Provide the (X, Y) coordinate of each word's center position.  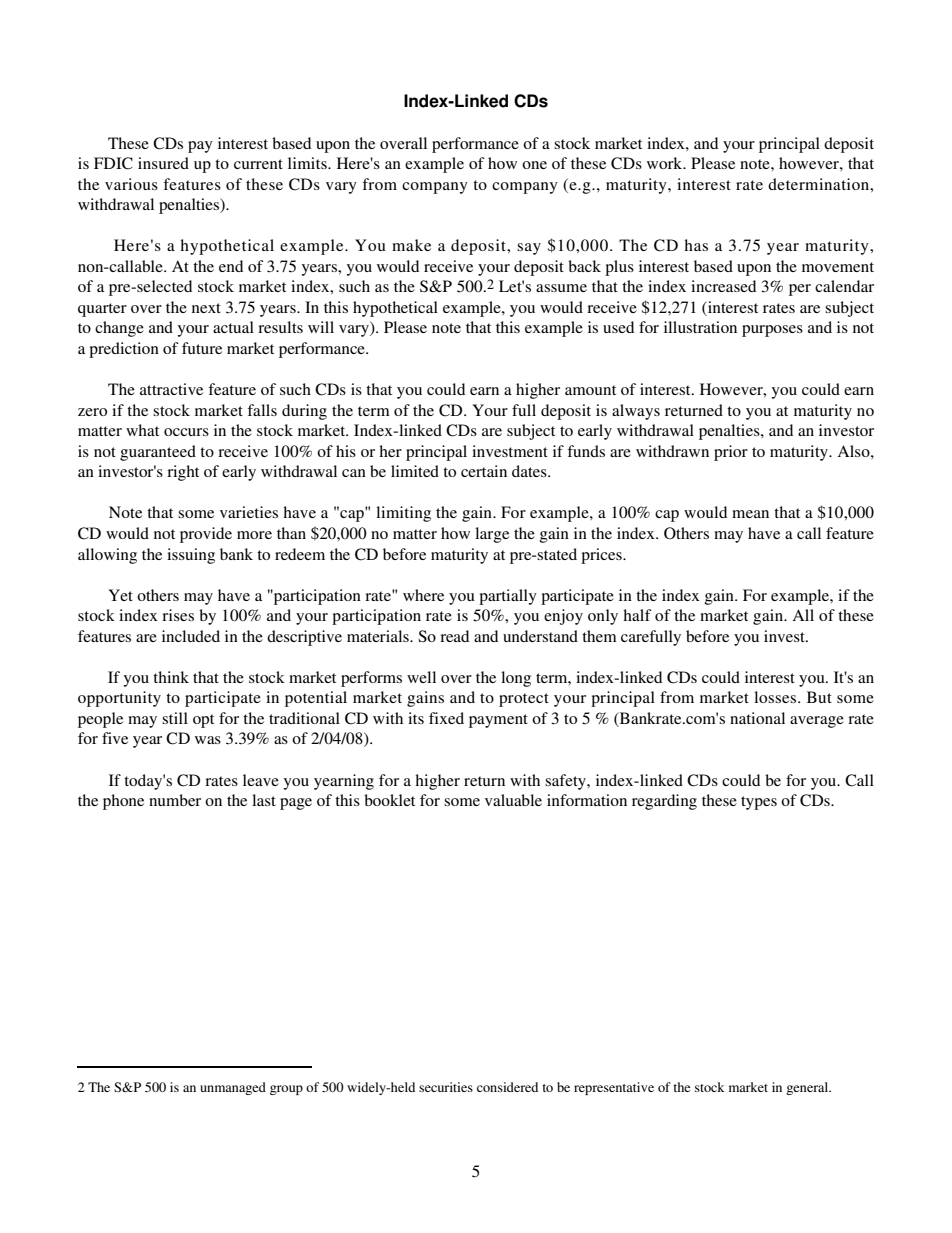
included (191, 636)
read (454, 636)
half (637, 615)
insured (163, 163)
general (808, 1088)
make (411, 245)
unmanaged (233, 1088)
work (666, 163)
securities (446, 1087)
